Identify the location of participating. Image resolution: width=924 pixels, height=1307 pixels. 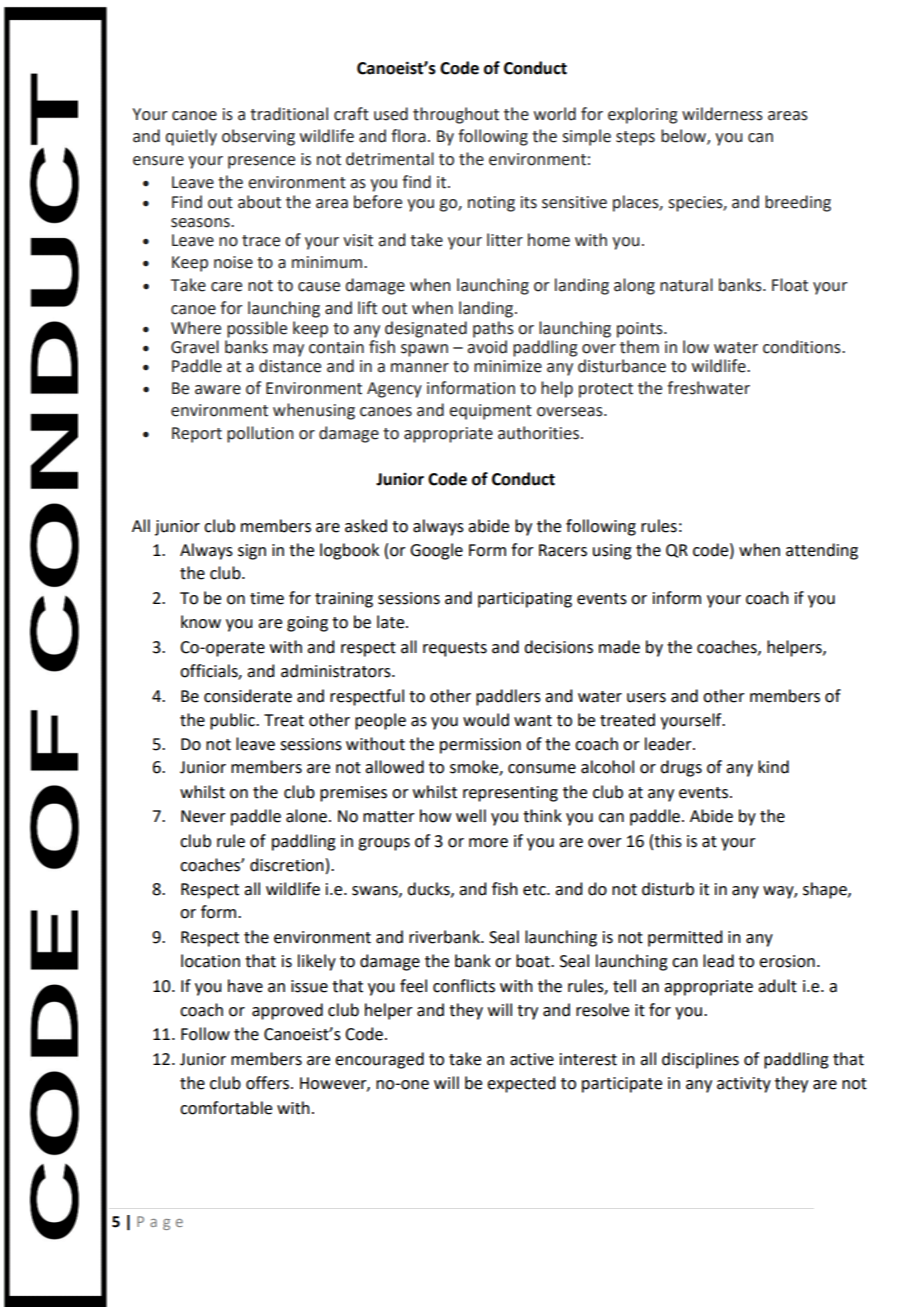
(525, 600).
